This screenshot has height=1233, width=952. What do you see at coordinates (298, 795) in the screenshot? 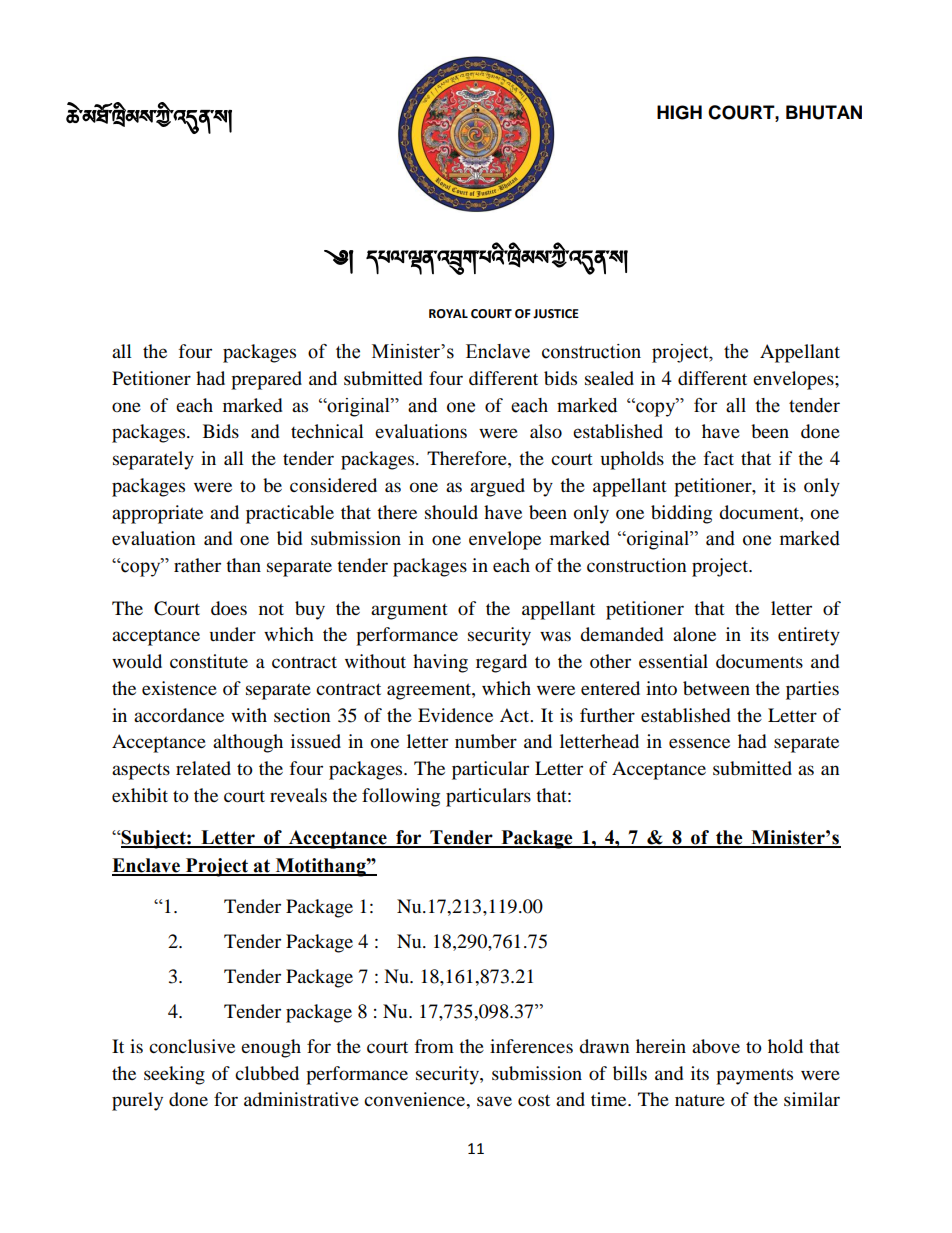
I see `reveals` at bounding box center [298, 795].
